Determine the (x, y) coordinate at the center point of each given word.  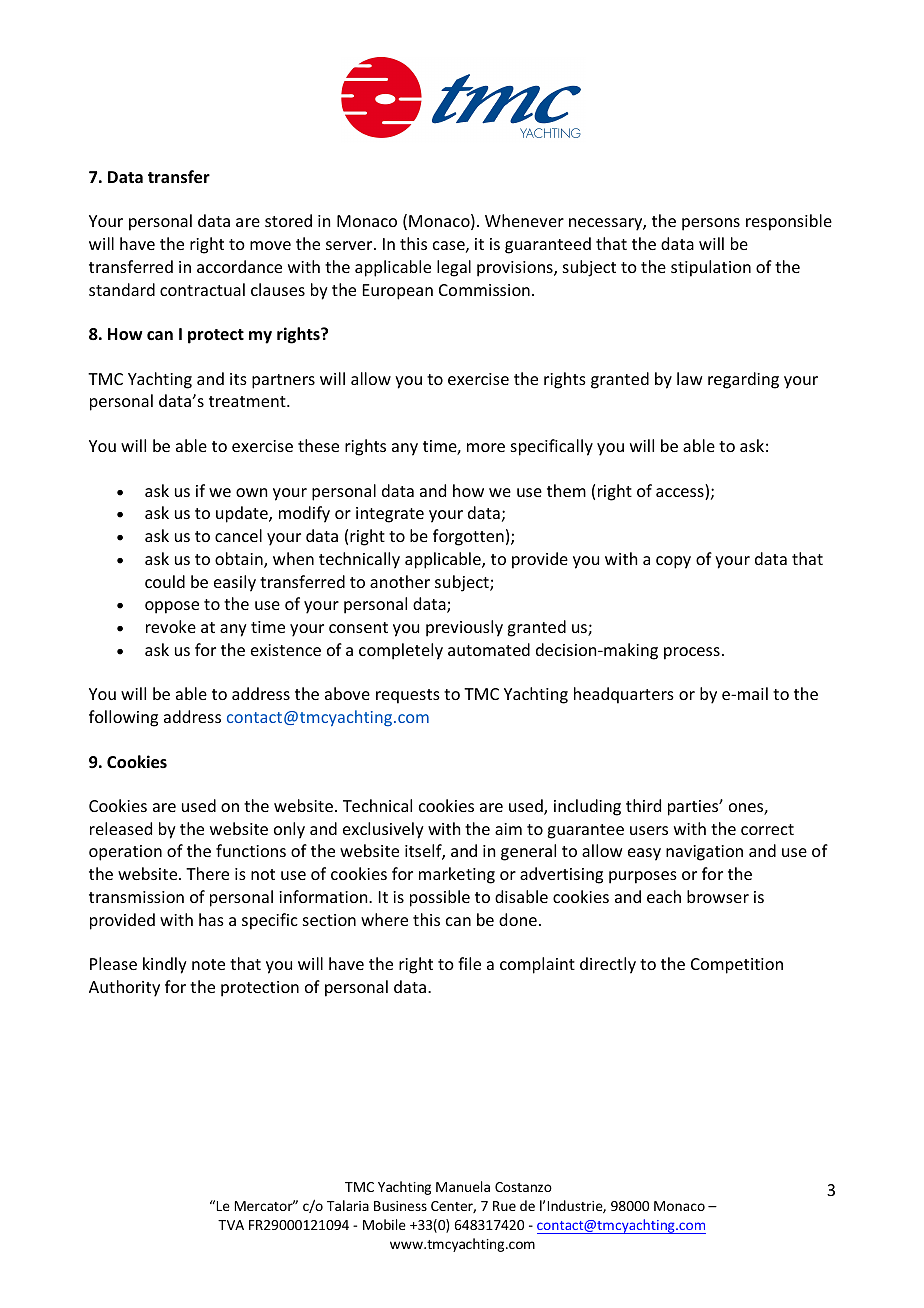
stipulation (711, 268)
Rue (504, 1206)
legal (454, 268)
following (123, 718)
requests (408, 696)
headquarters (624, 695)
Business (400, 1206)
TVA (231, 1225)
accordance (239, 266)
